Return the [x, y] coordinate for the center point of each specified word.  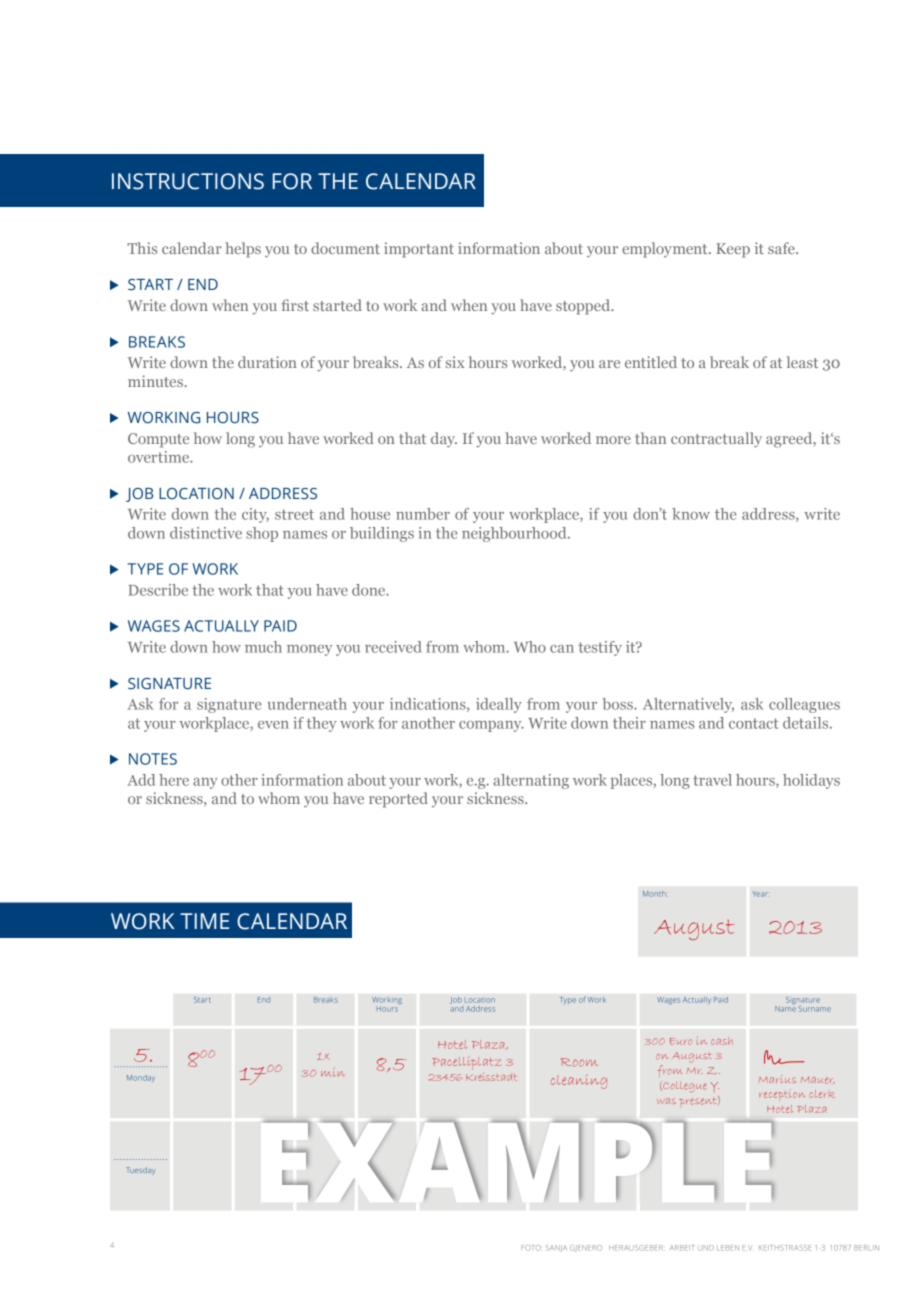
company [491, 726]
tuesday [140, 1171]
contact [753, 723]
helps [243, 250]
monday [141, 1078]
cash [722, 1041]
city [255, 515]
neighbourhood [515, 534]
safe [782, 248]
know [691, 514]
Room [579, 1062]
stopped [584, 307]
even [273, 725]
